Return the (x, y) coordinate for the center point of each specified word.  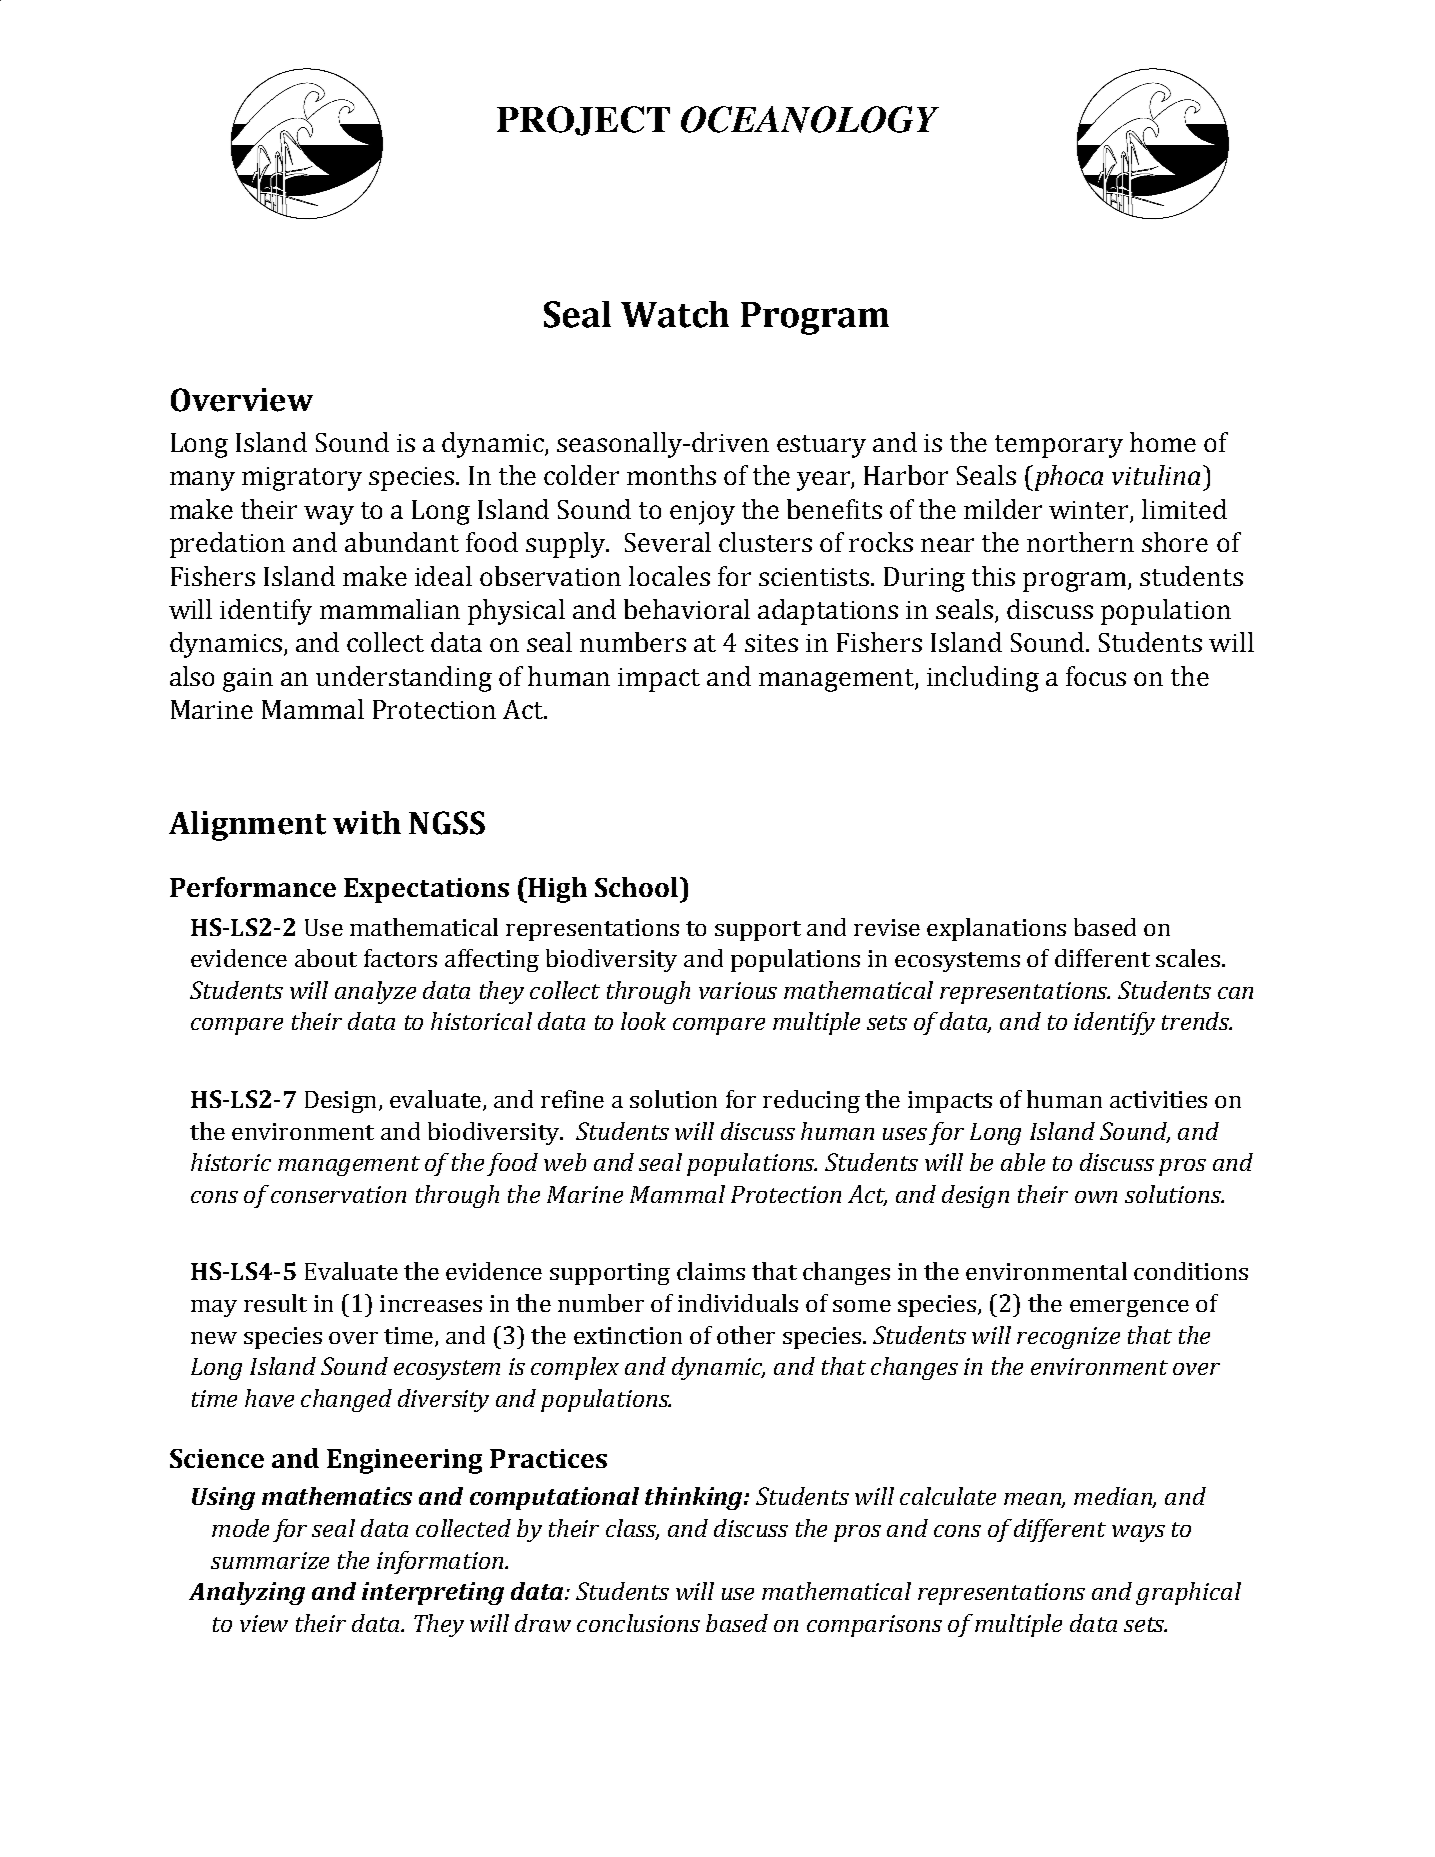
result (275, 1303)
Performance (253, 887)
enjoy (702, 513)
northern (1080, 542)
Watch (675, 314)
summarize (270, 1560)
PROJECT (583, 121)
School (638, 887)
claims (711, 1271)
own (1096, 1197)
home (1163, 442)
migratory (302, 479)
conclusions (638, 1623)
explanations (996, 929)
